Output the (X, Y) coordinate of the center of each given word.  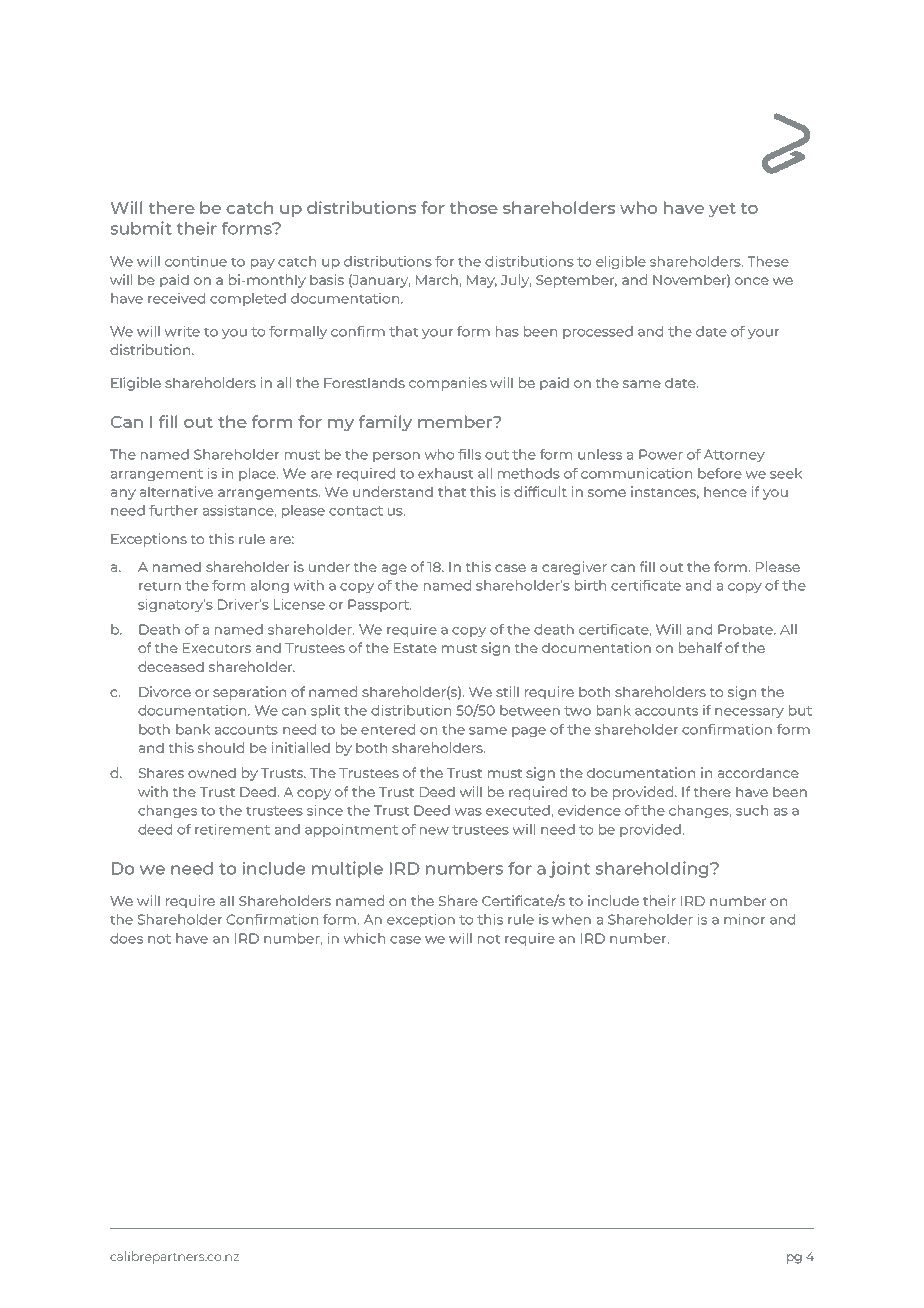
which (364, 938)
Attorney (734, 455)
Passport (379, 605)
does (126, 938)
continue (196, 261)
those (474, 207)
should (221, 747)
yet (722, 210)
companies (448, 384)
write (182, 331)
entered (388, 729)
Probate (746, 629)
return (160, 586)
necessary (749, 713)
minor (744, 919)
